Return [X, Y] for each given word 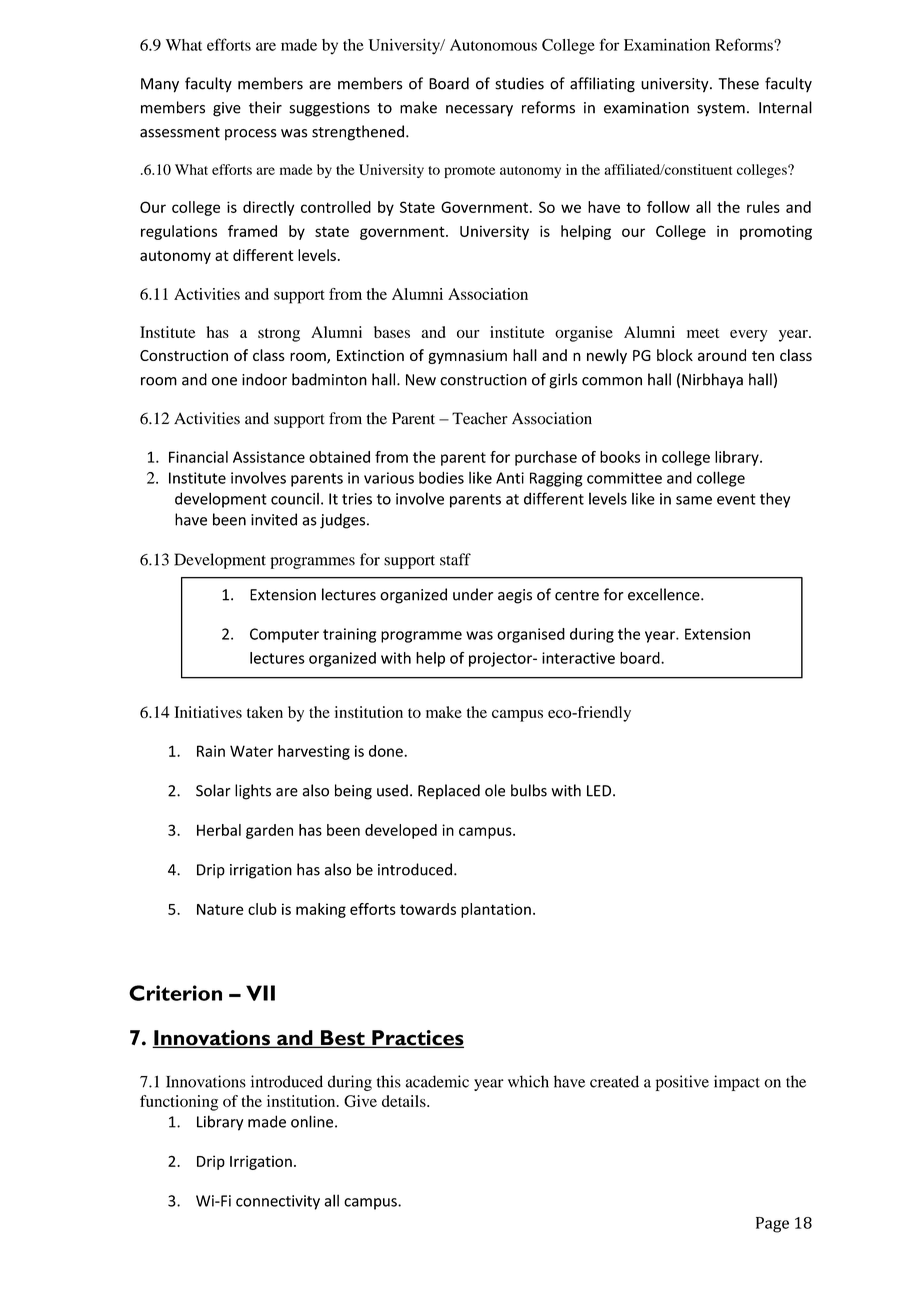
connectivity [278, 1202]
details [405, 1101]
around [722, 355]
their [265, 107]
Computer [284, 635]
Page [772, 1225]
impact [737, 1083]
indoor [264, 379]
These [738, 83]
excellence [665, 594]
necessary [479, 111]
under [473, 594]
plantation [496, 910]
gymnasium [467, 357]
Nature [220, 909]
